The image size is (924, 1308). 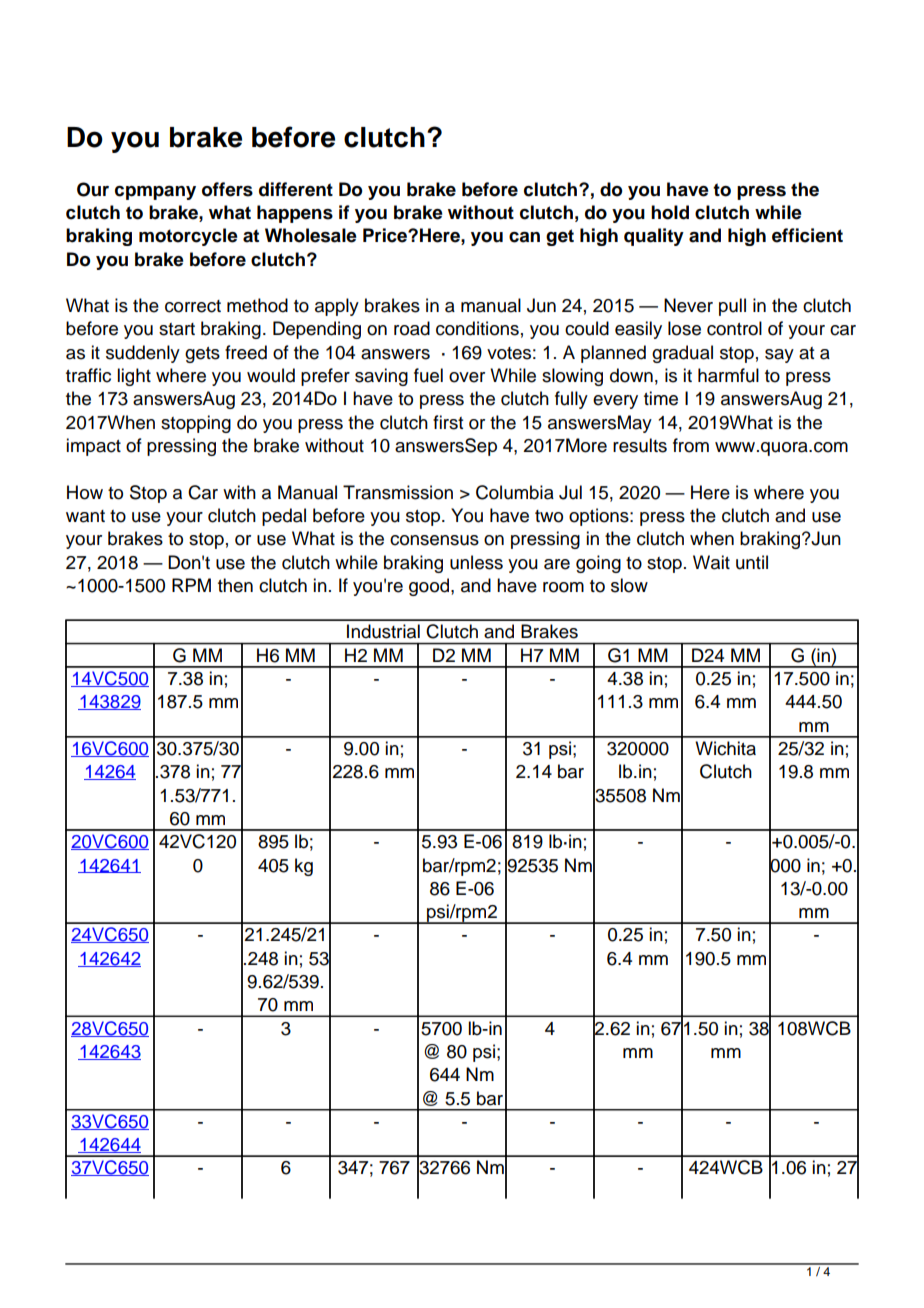 What do you see at coordinates (725, 748) in the page?
I see `Wichita` at bounding box center [725, 748].
